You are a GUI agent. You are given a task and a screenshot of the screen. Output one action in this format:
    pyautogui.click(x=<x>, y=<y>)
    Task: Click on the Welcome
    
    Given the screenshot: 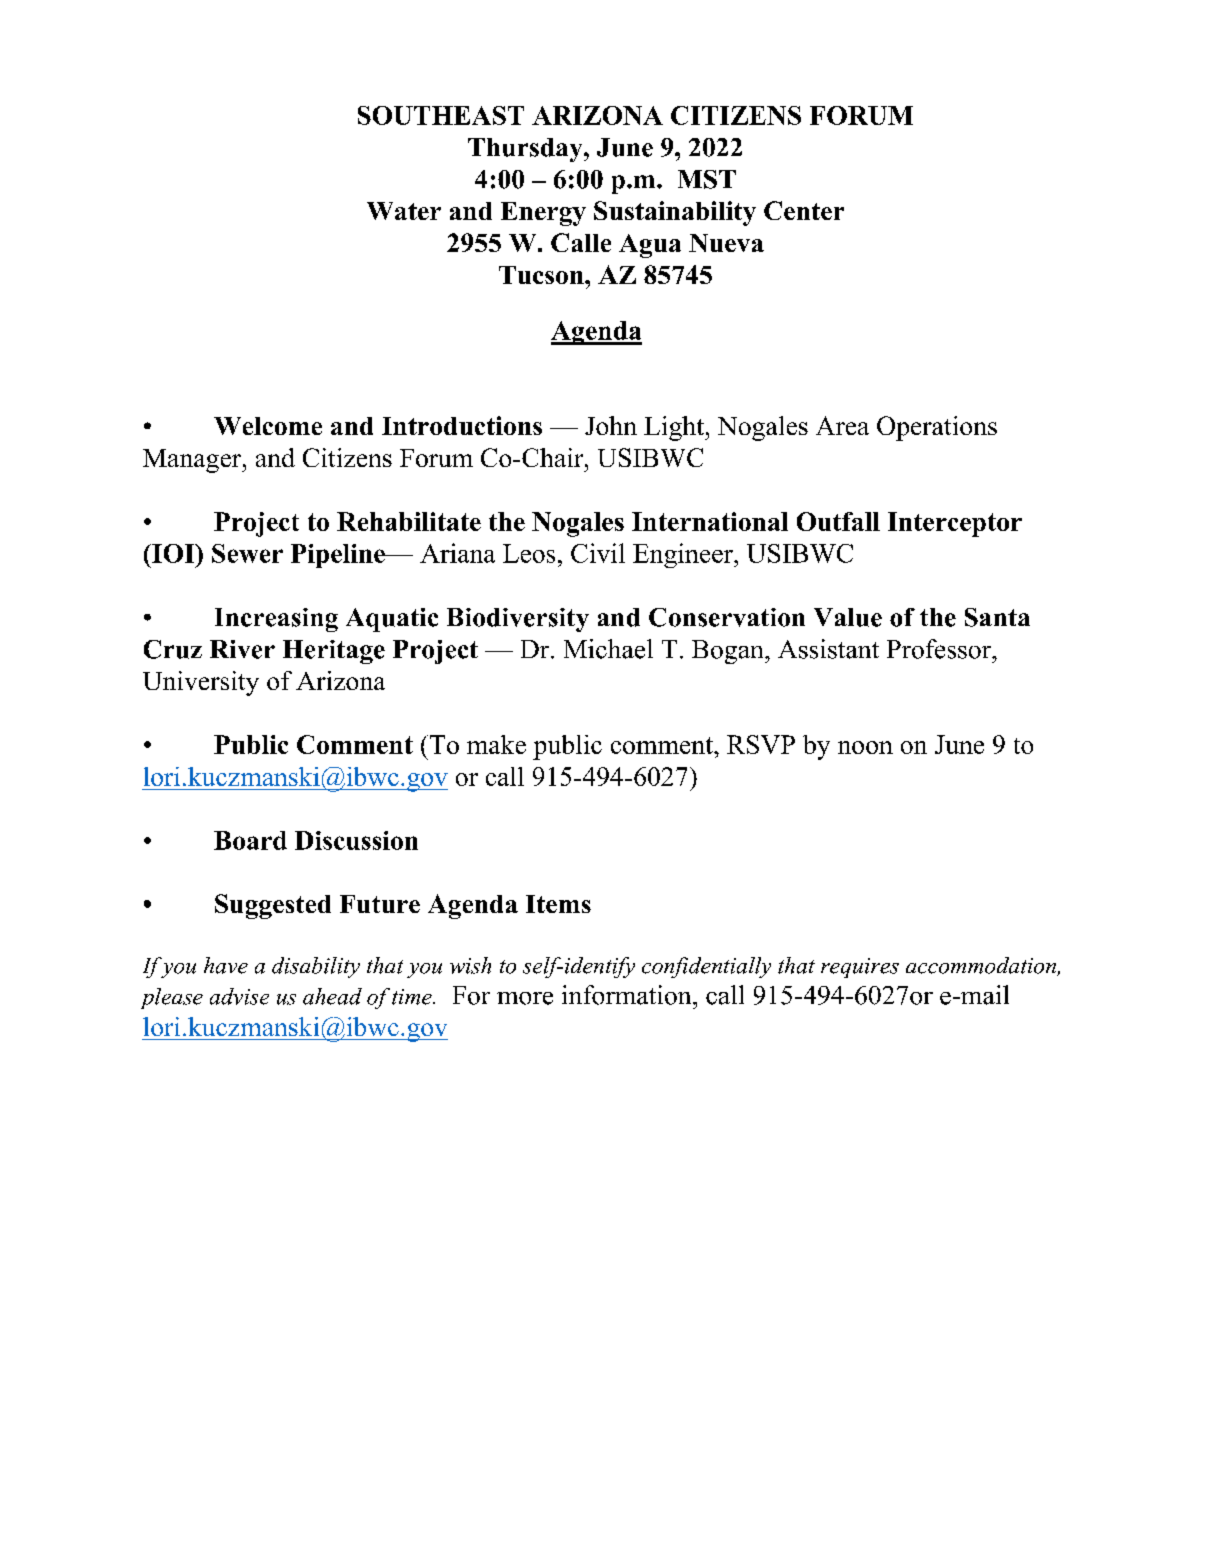 What is the action you would take?
    pyautogui.click(x=268, y=426)
